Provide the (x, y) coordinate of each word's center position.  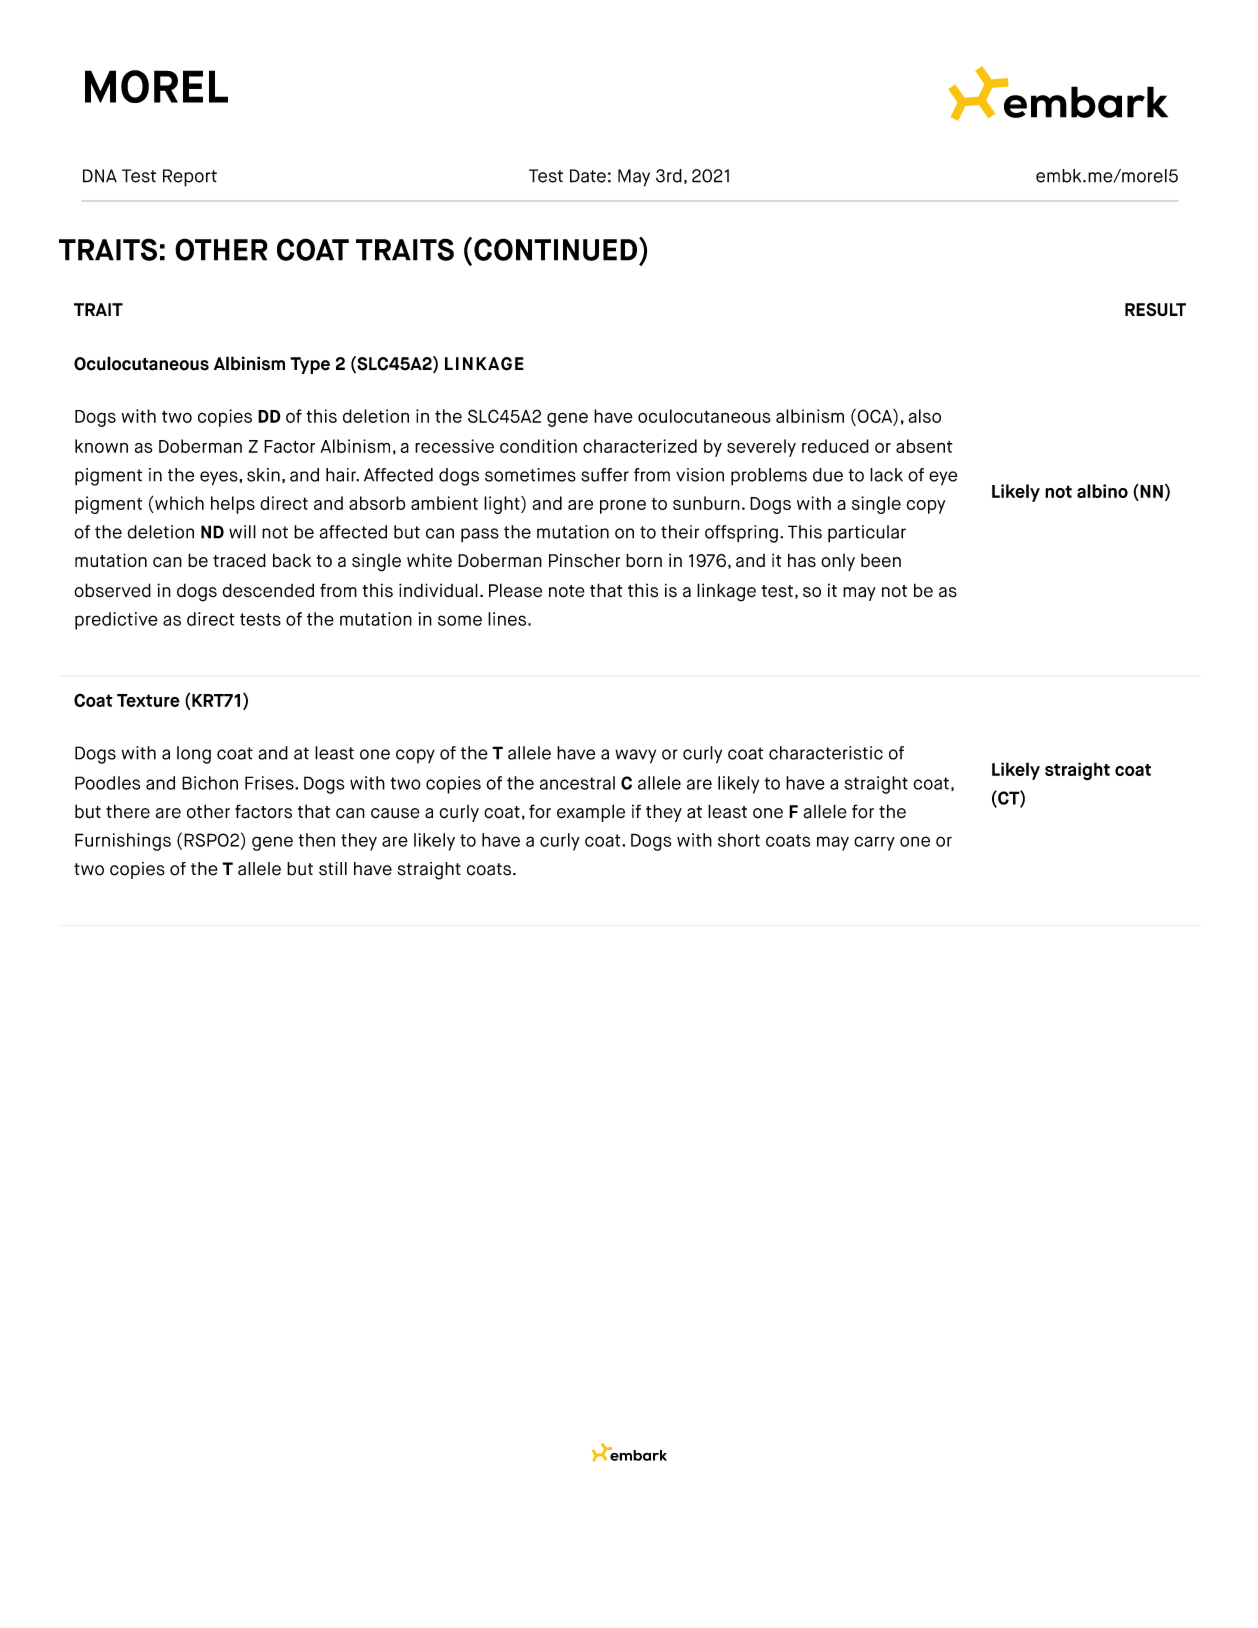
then (316, 840)
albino (1102, 491)
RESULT (1155, 310)
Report (190, 178)
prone (623, 507)
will (242, 532)
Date (588, 176)
